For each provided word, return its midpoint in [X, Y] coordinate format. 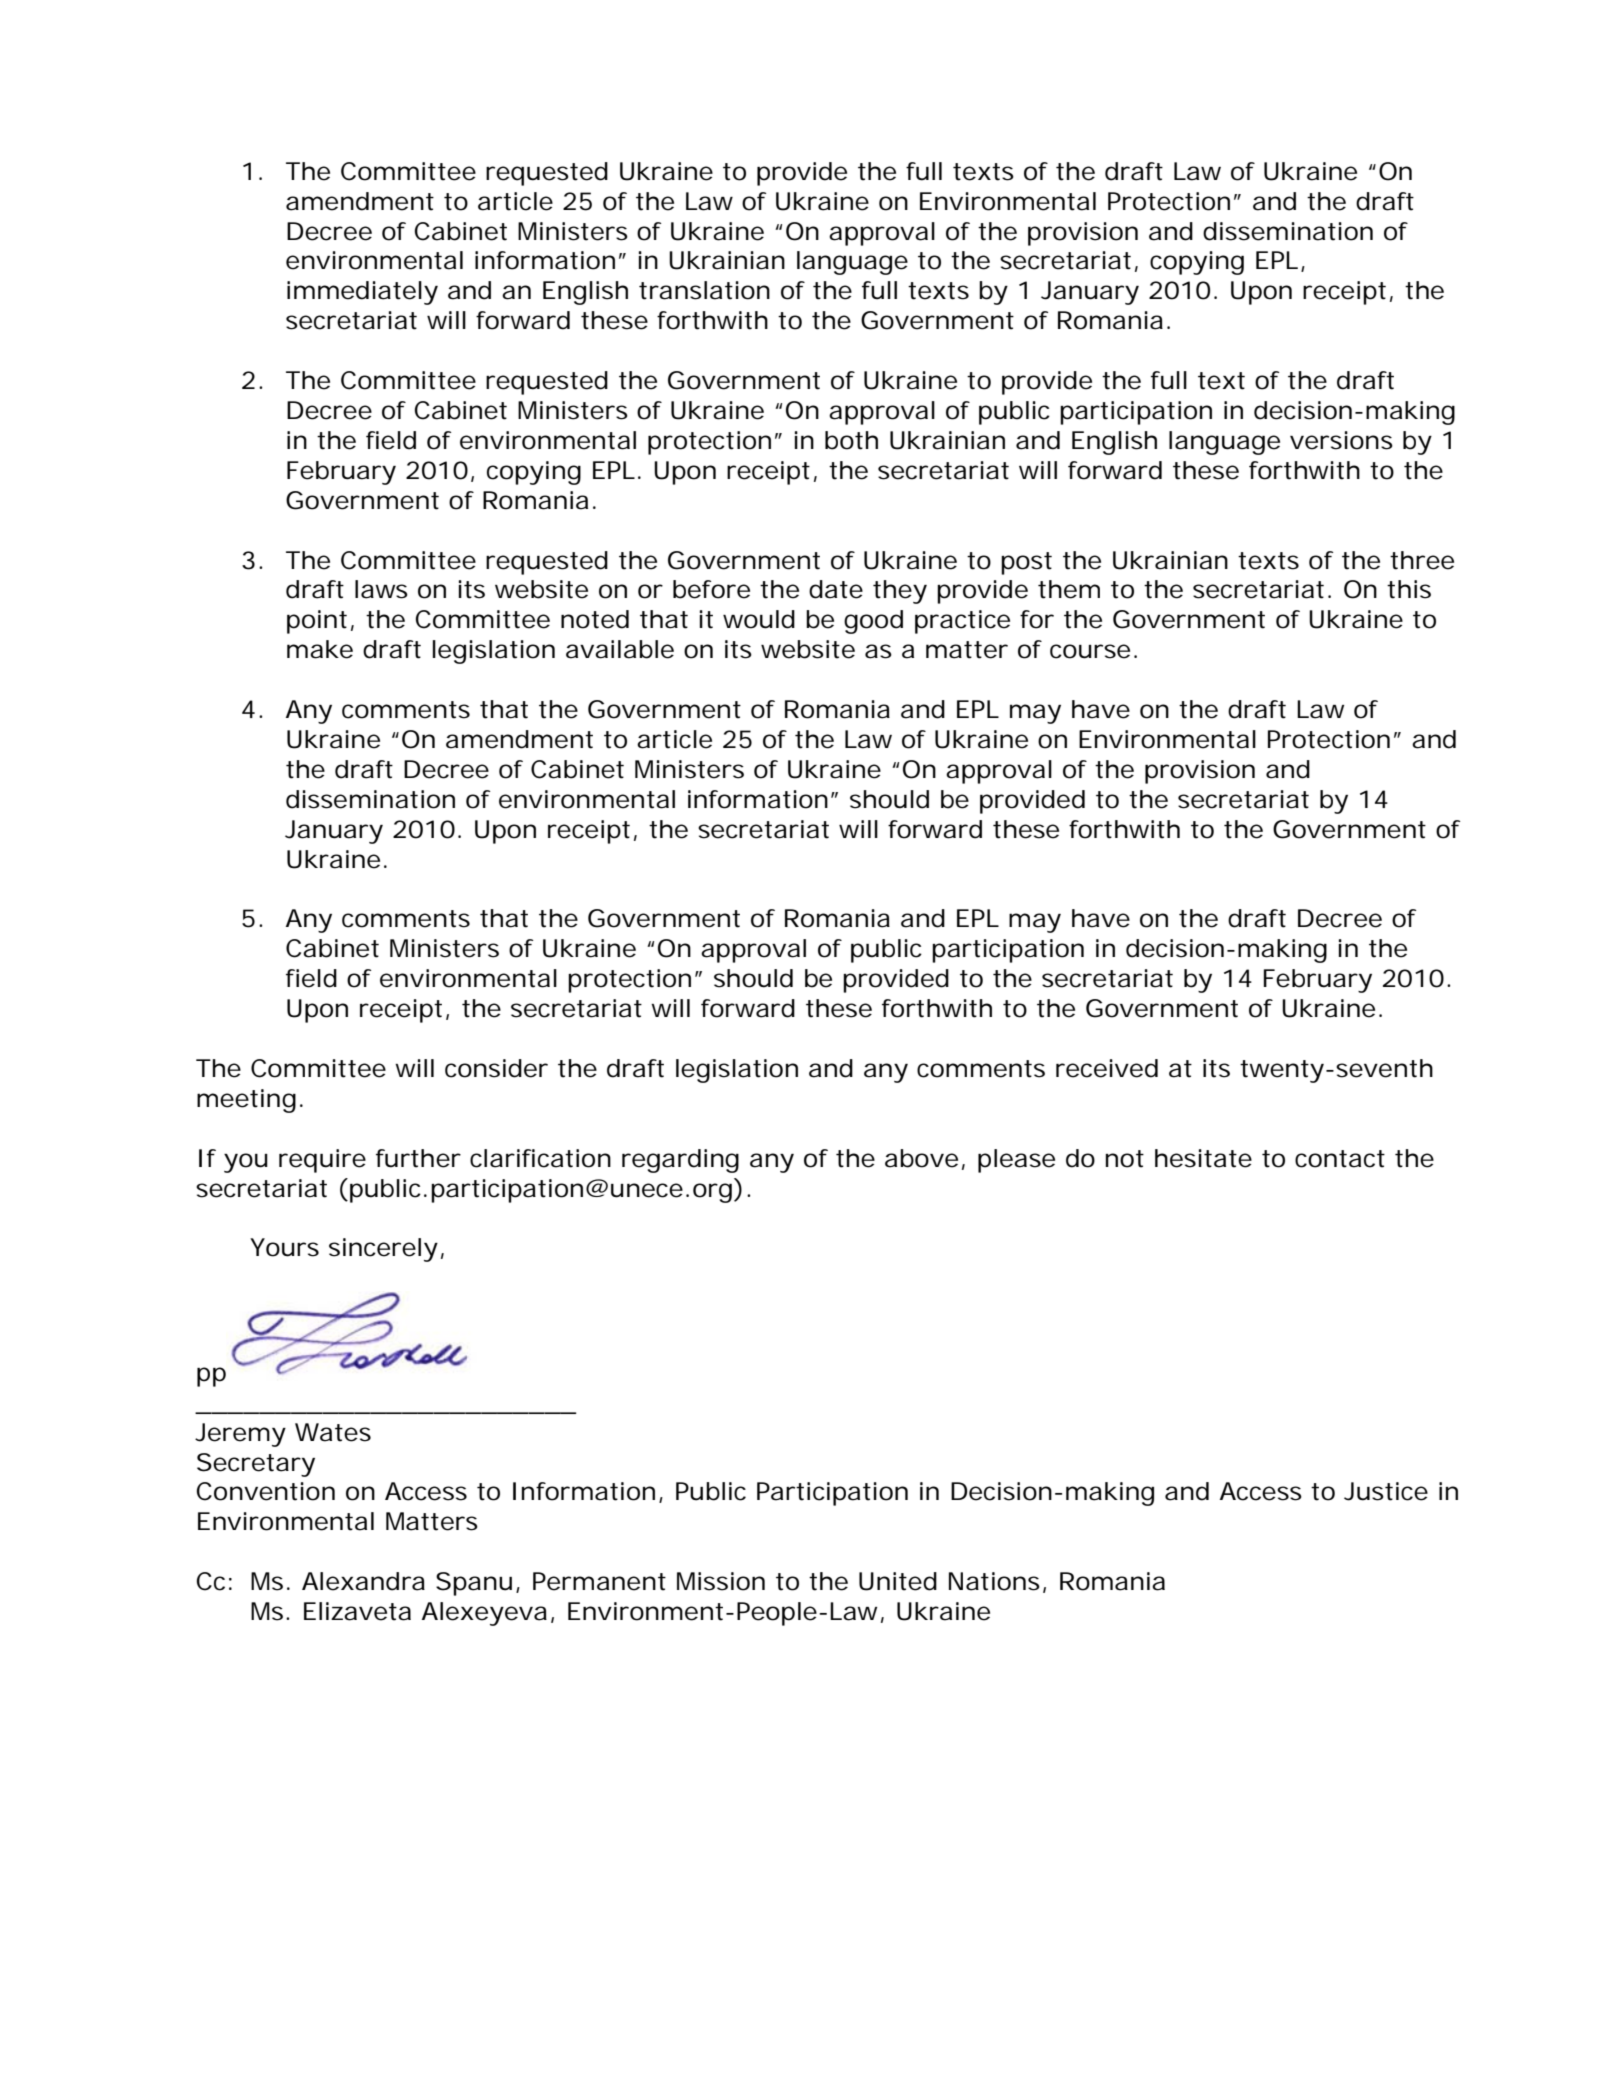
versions [1341, 440]
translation [704, 290]
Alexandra [363, 1581]
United [898, 1581]
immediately [362, 293]
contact [1340, 1159]
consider [496, 1068]
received [1107, 1068]
